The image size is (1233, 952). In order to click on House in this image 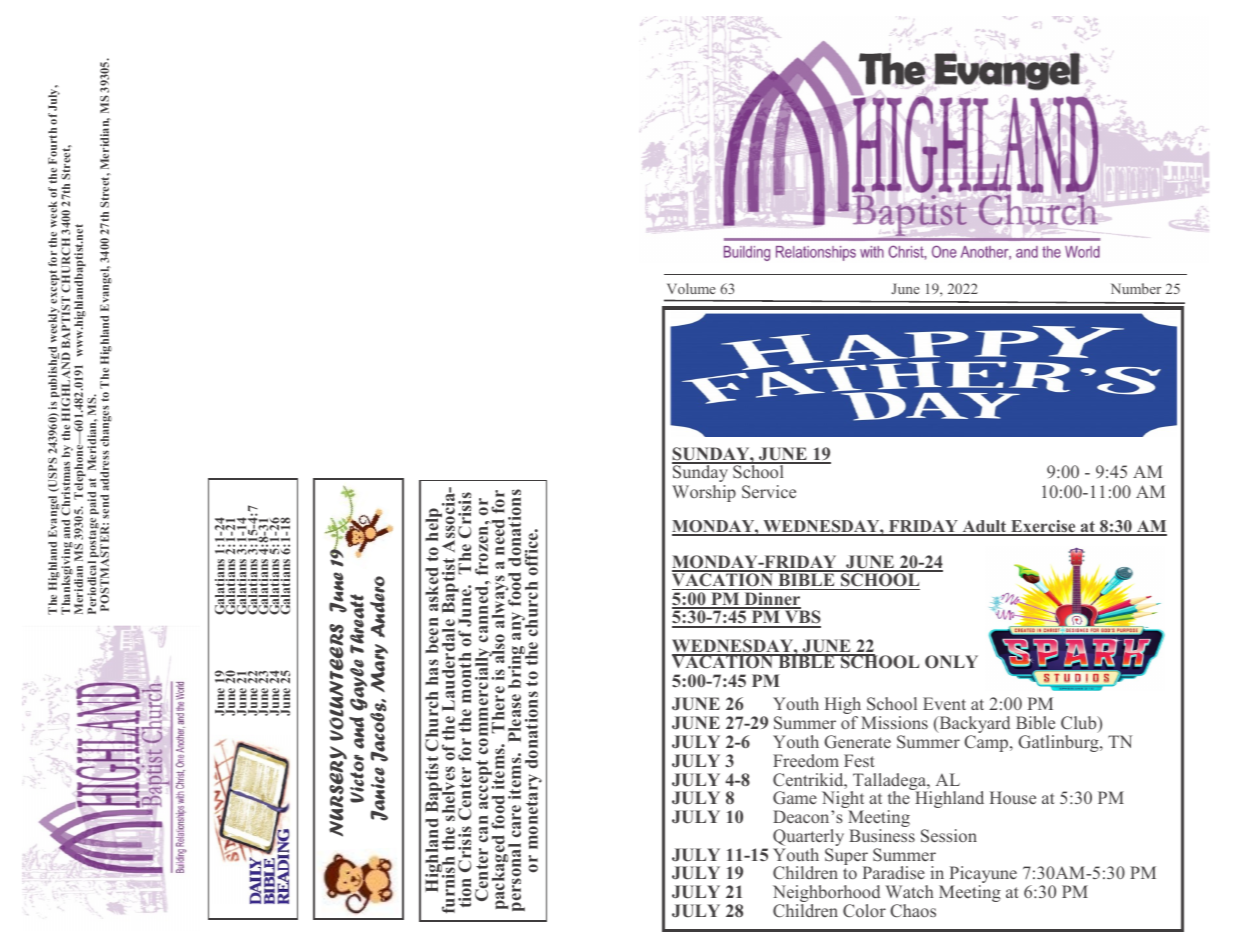, I will do `click(1013, 797)`.
